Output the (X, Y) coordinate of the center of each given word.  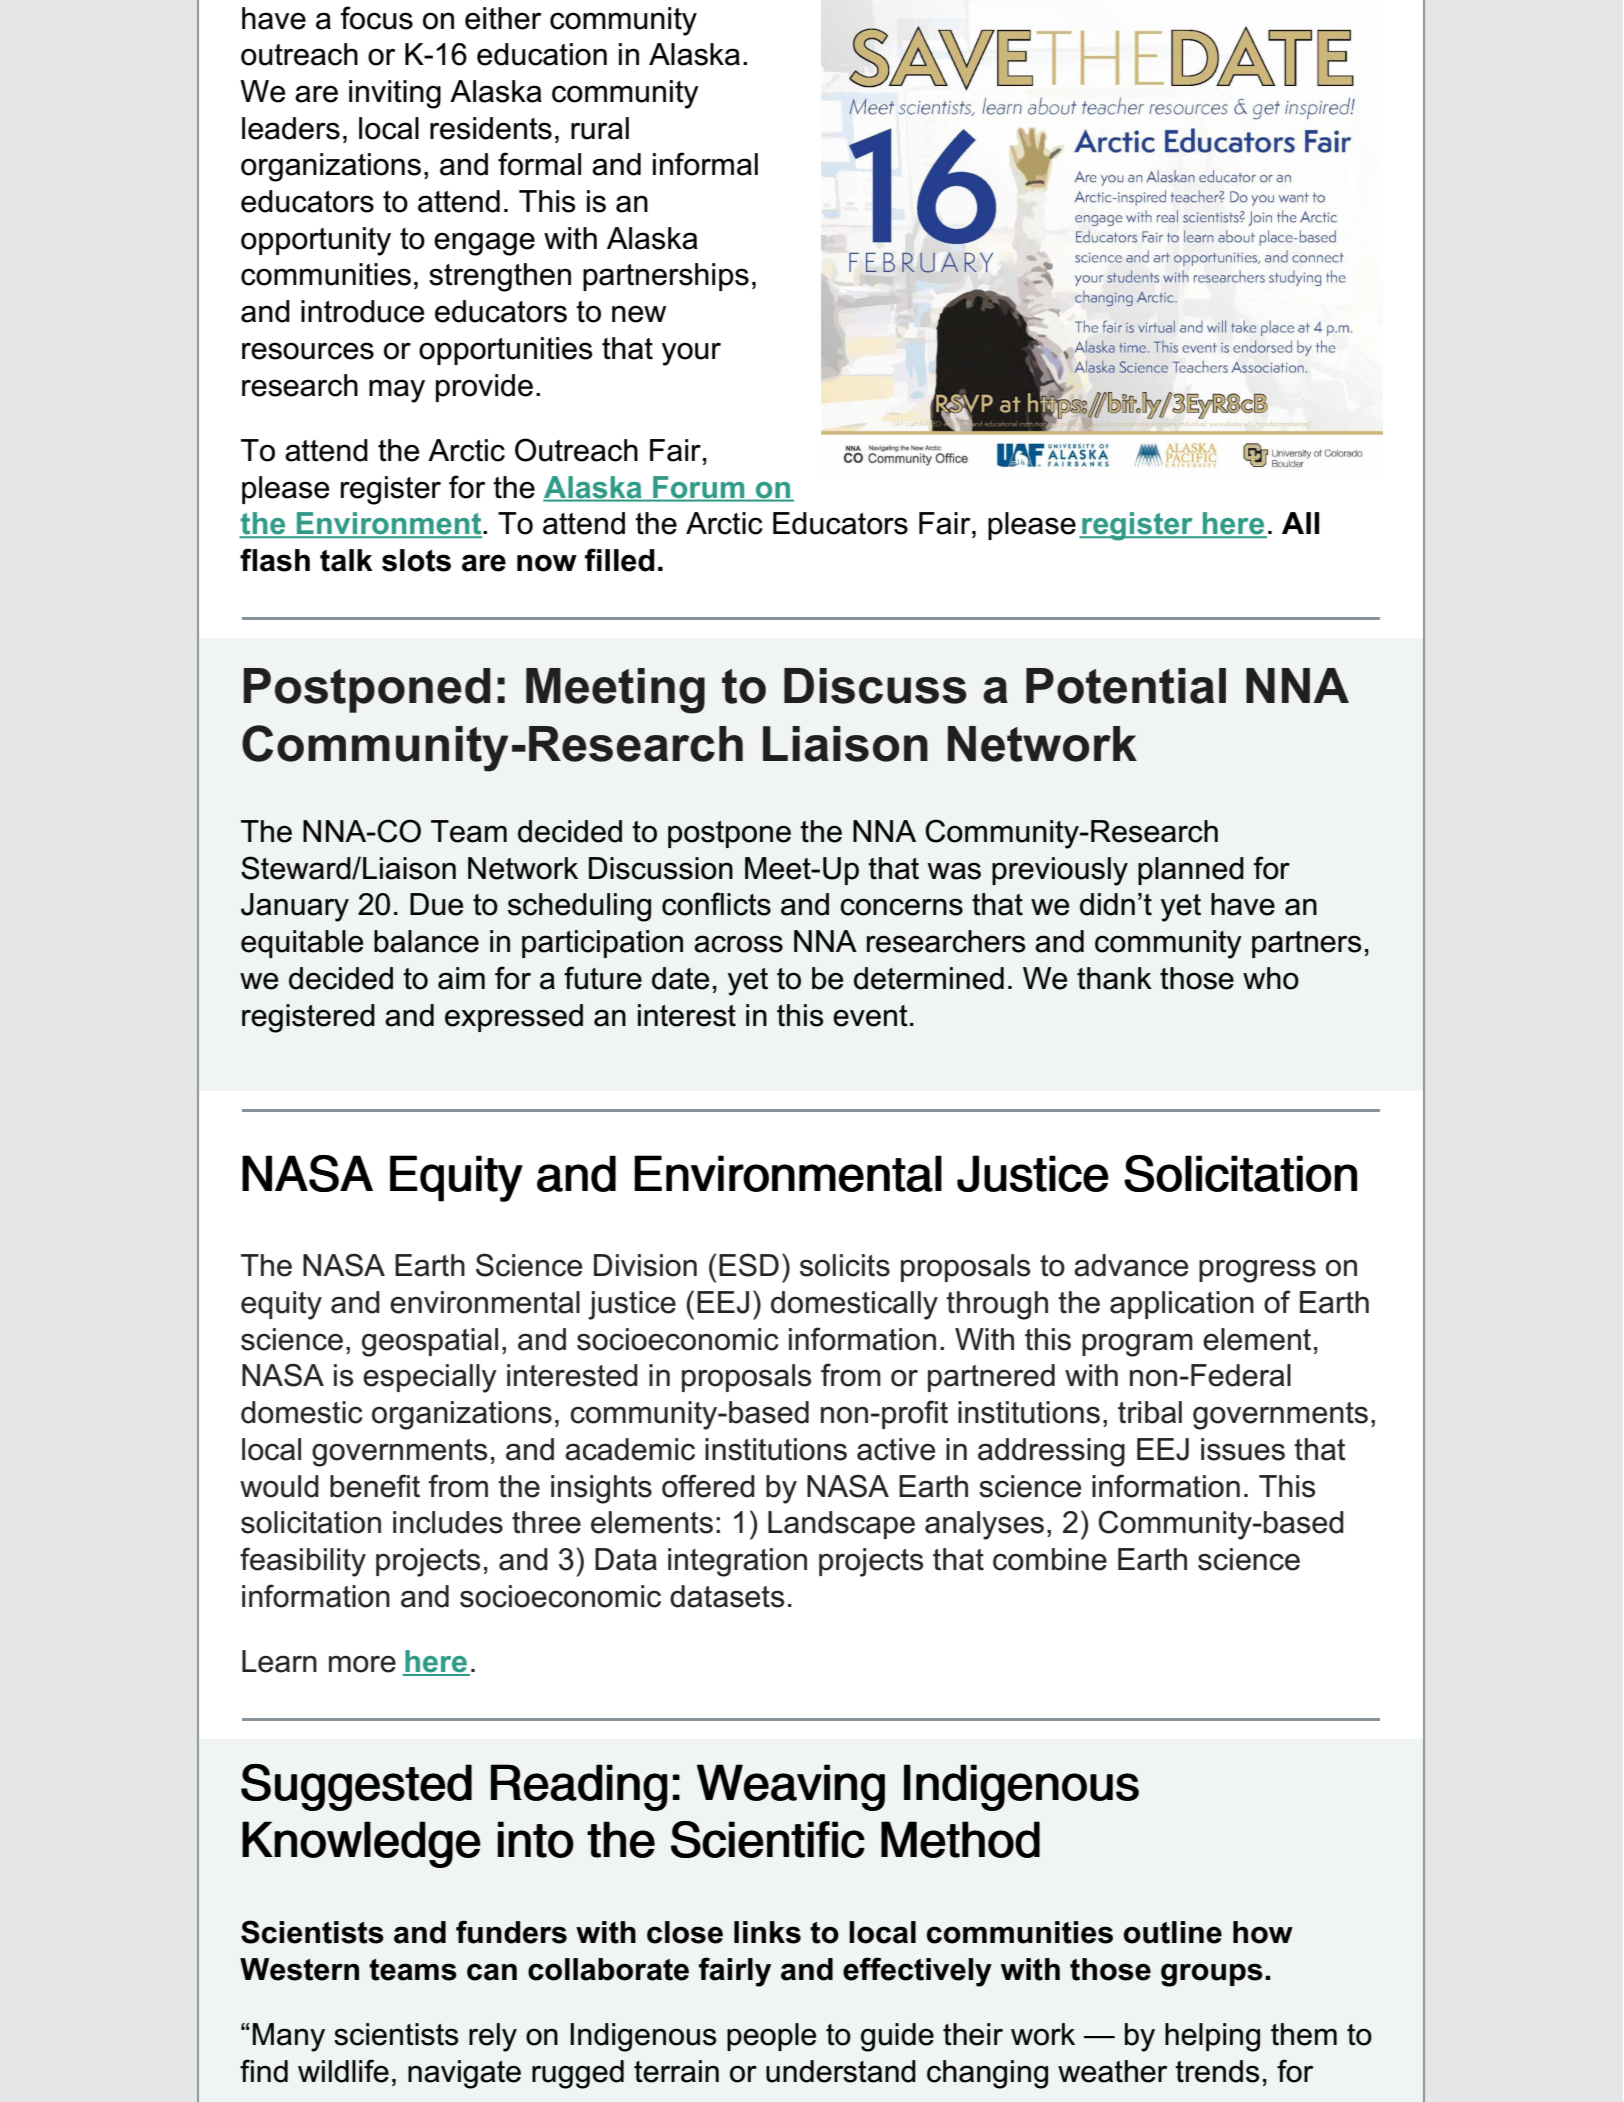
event (870, 1016)
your (691, 354)
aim (461, 978)
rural (600, 128)
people (771, 2037)
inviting (395, 94)
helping (1212, 2037)
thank (1114, 978)
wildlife (343, 2071)
